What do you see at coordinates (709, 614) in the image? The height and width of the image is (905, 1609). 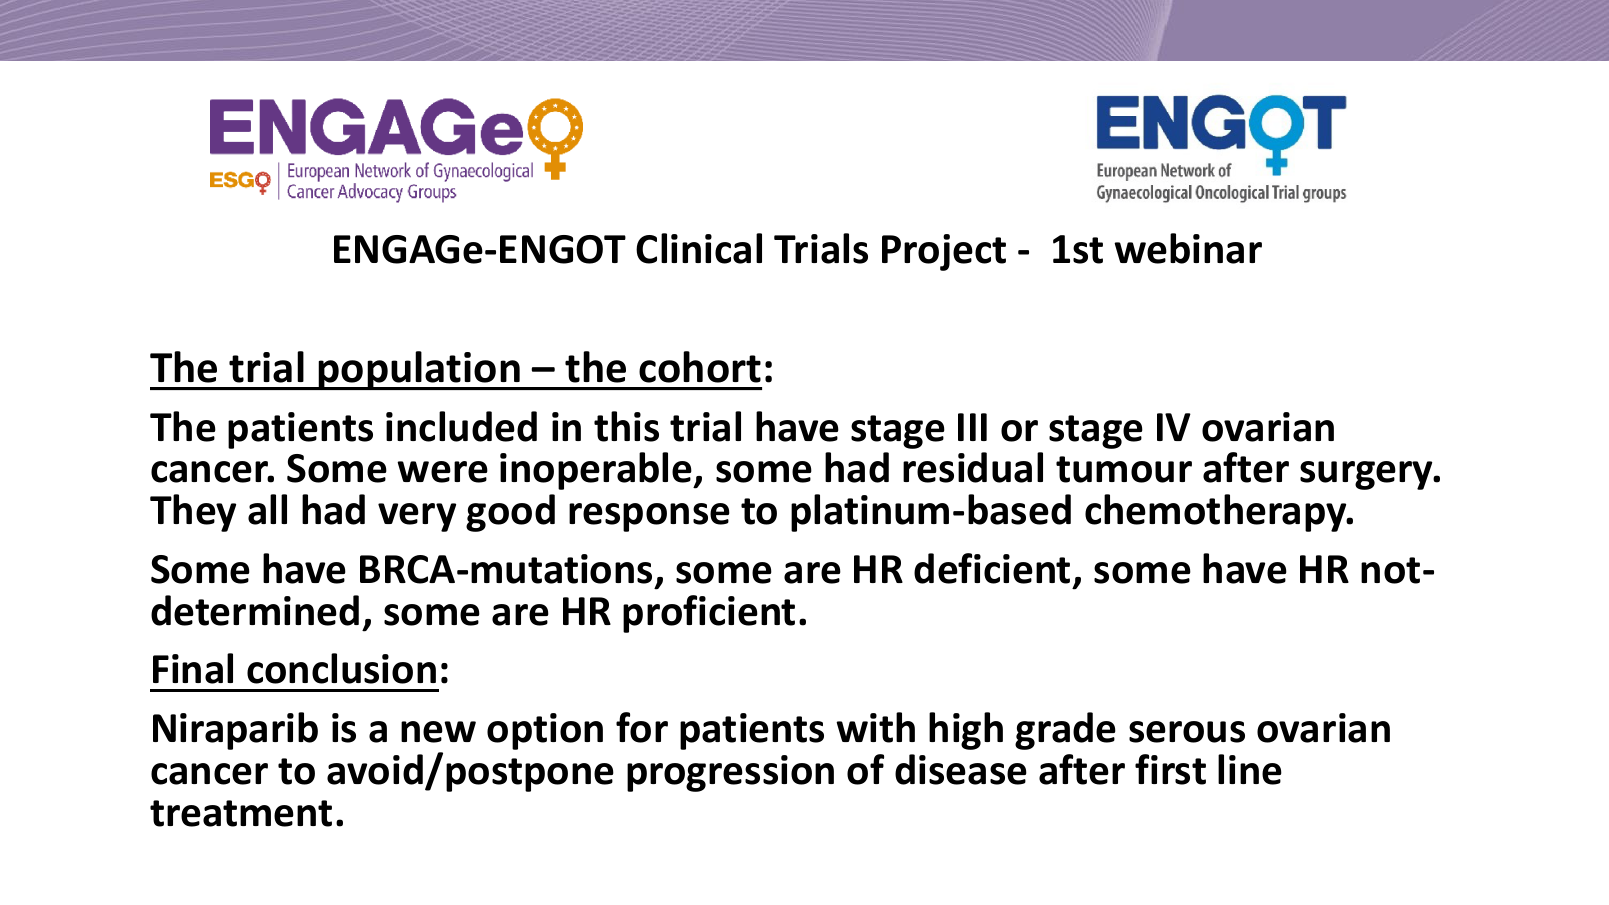 I see `proficient` at bounding box center [709, 614].
